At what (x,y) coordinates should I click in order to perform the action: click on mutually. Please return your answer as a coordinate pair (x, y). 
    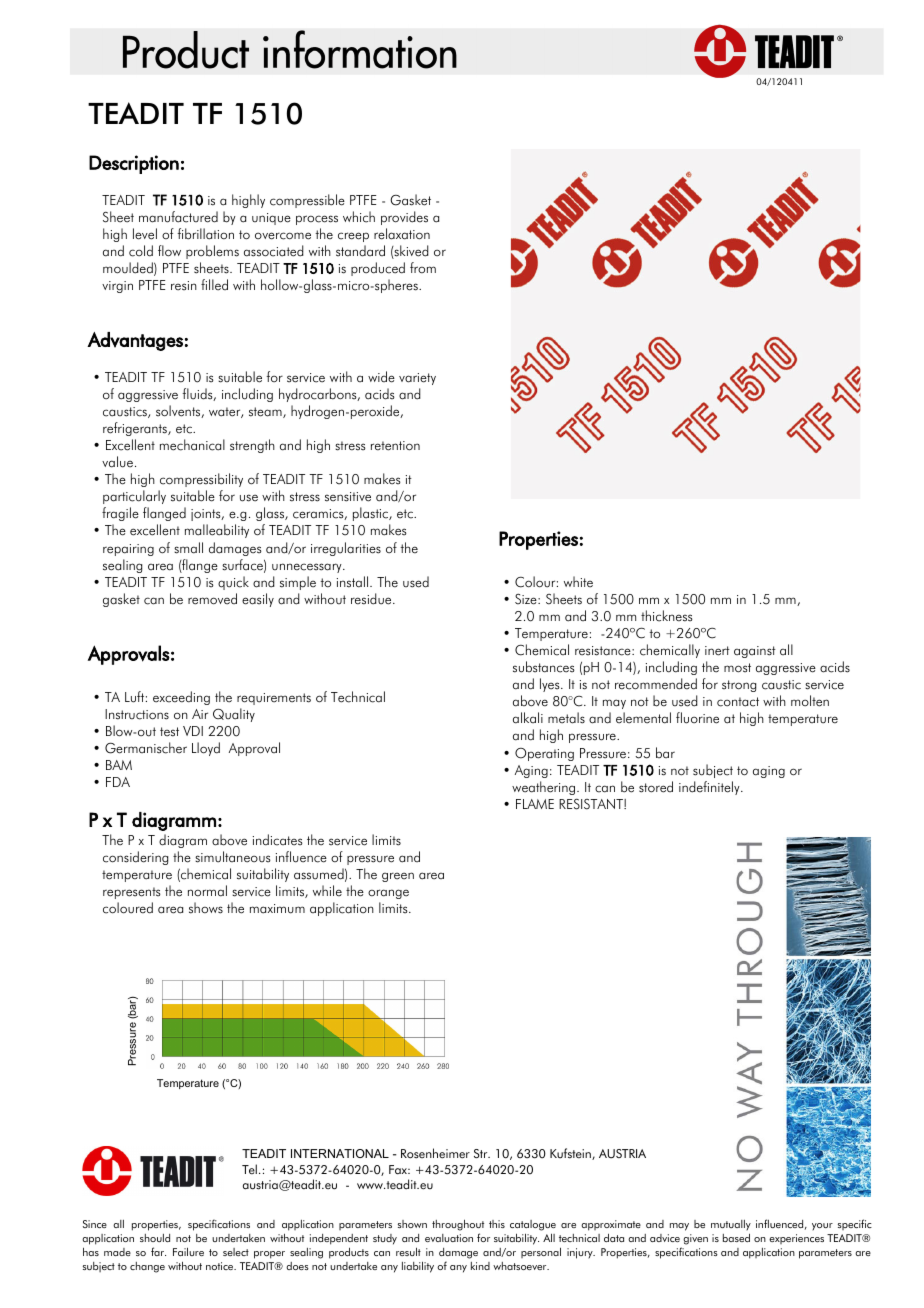
    Looking at the image, I should click on (731, 1227).
